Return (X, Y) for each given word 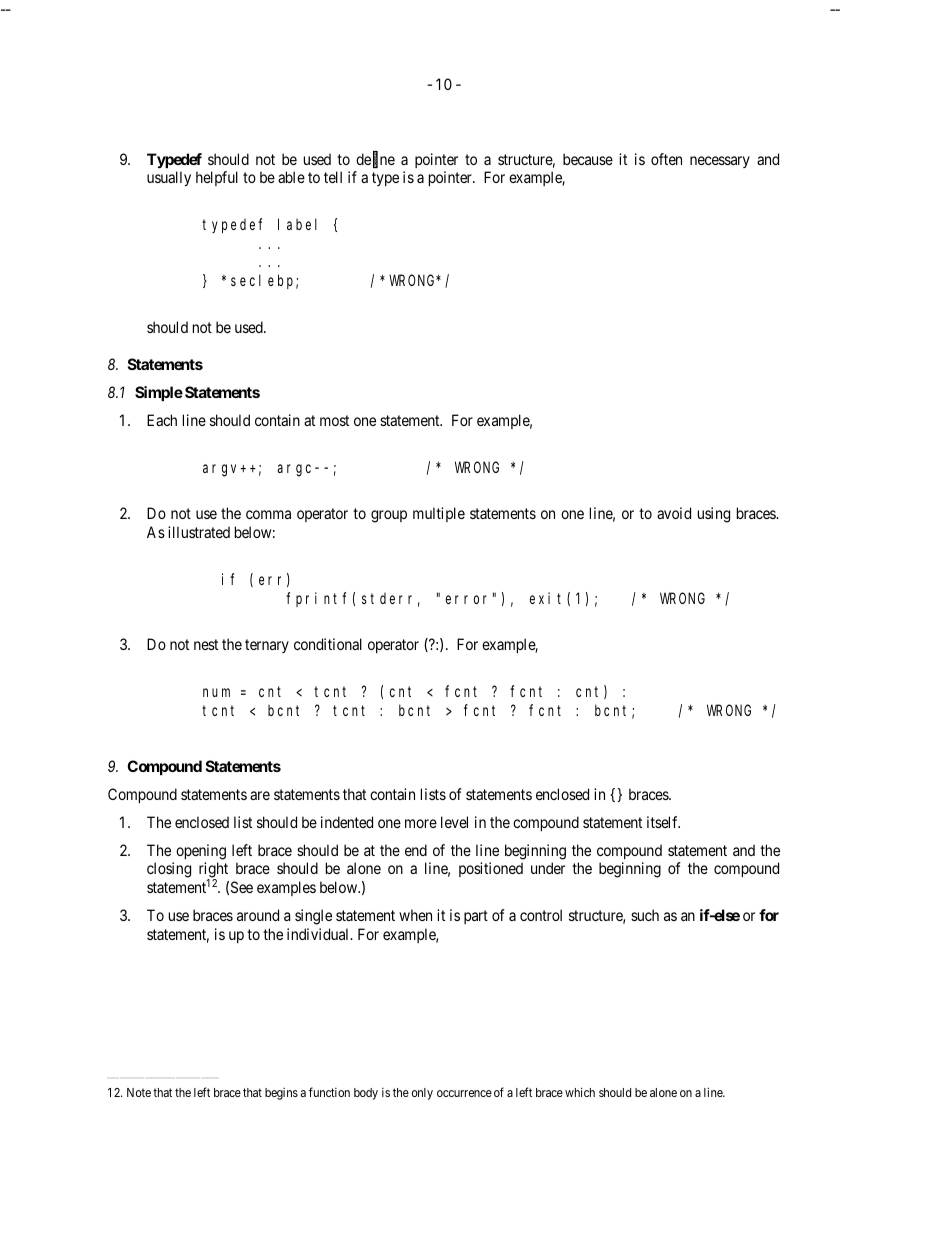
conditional (328, 644)
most (334, 420)
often (666, 159)
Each (162, 420)
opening (201, 852)
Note (139, 1092)
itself (663, 822)
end (416, 850)
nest (206, 644)
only (422, 1094)
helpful (217, 178)
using (714, 515)
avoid (674, 513)
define (375, 160)
